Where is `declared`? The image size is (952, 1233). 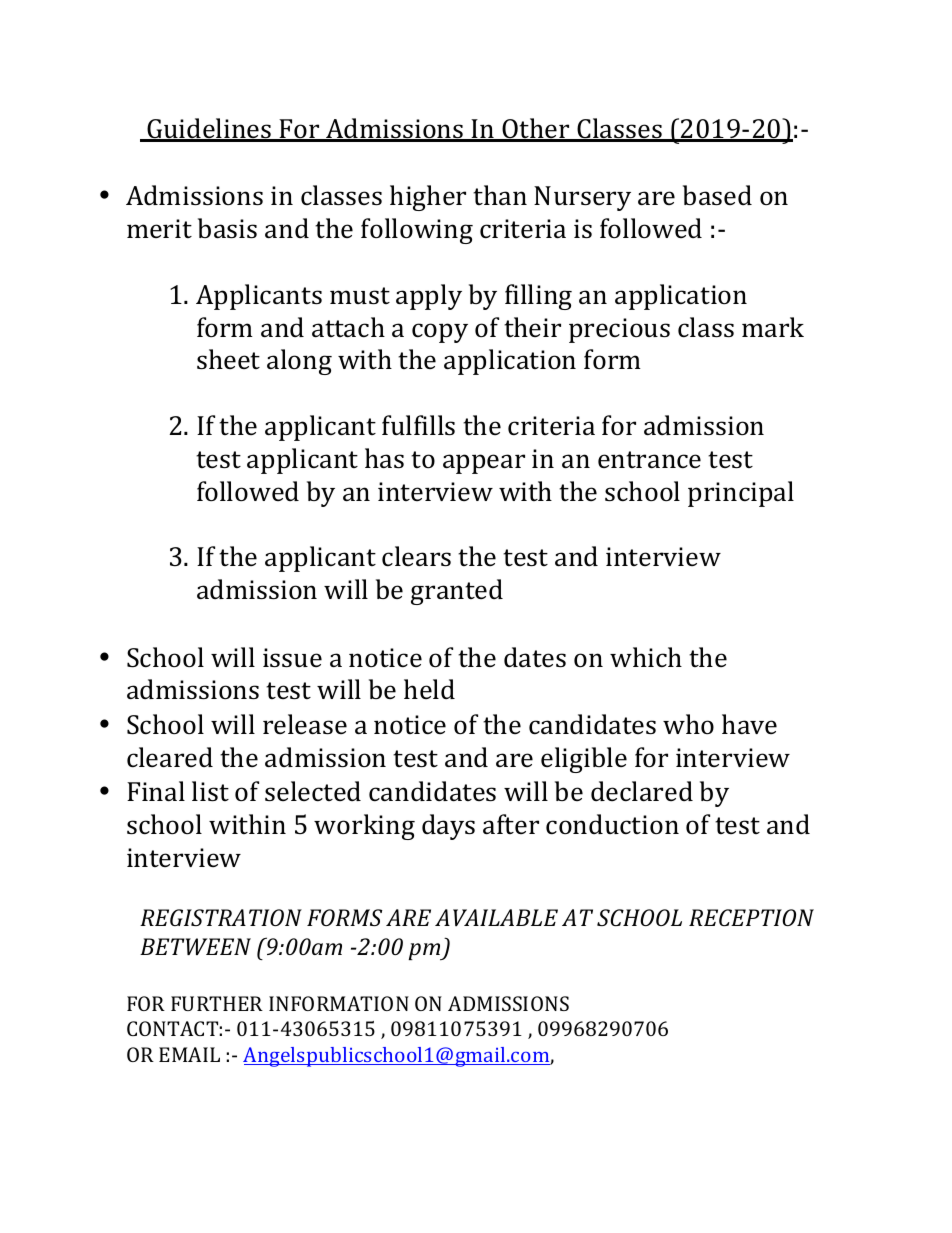 declared is located at coordinates (642, 791).
